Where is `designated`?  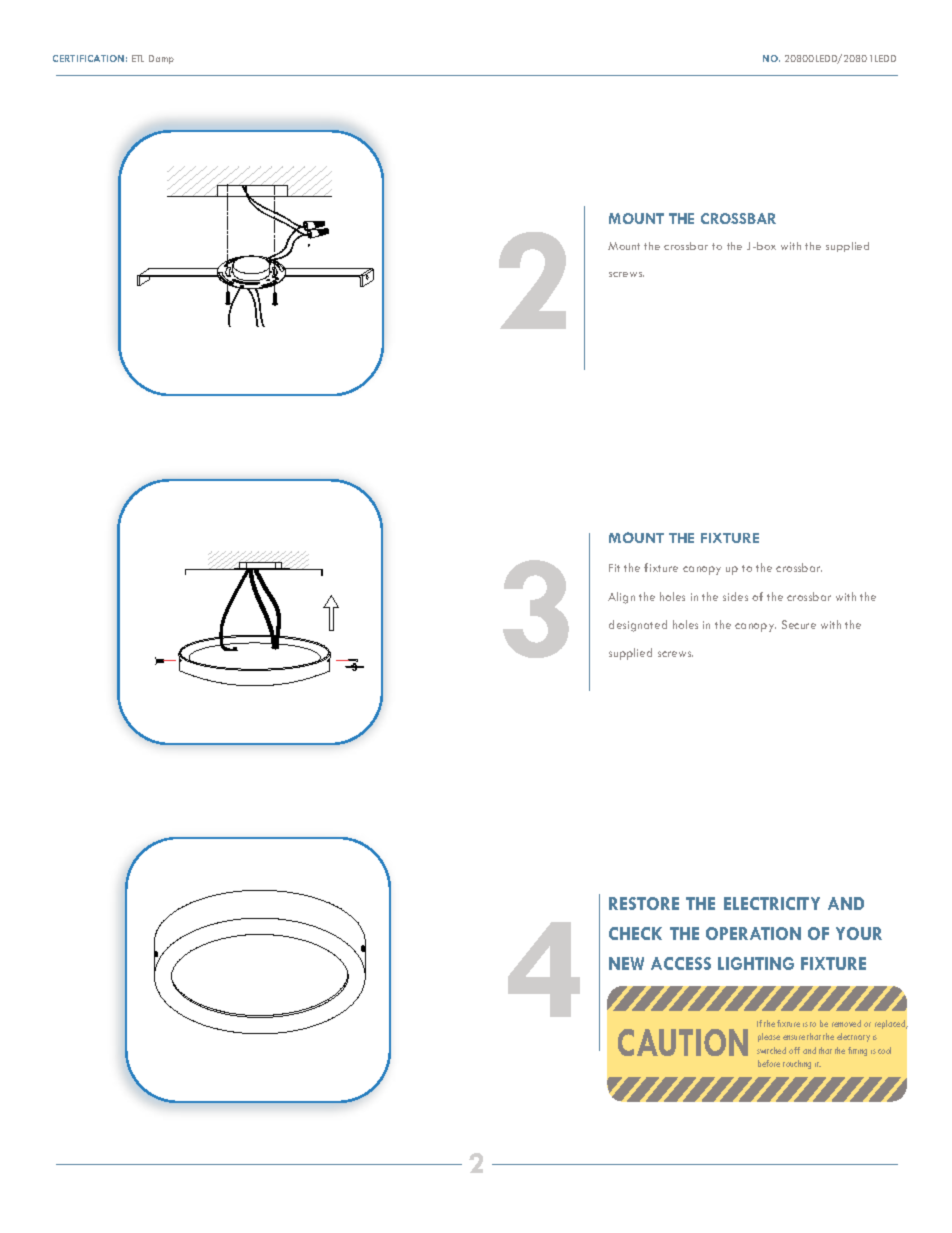
designated is located at coordinates (638, 626).
